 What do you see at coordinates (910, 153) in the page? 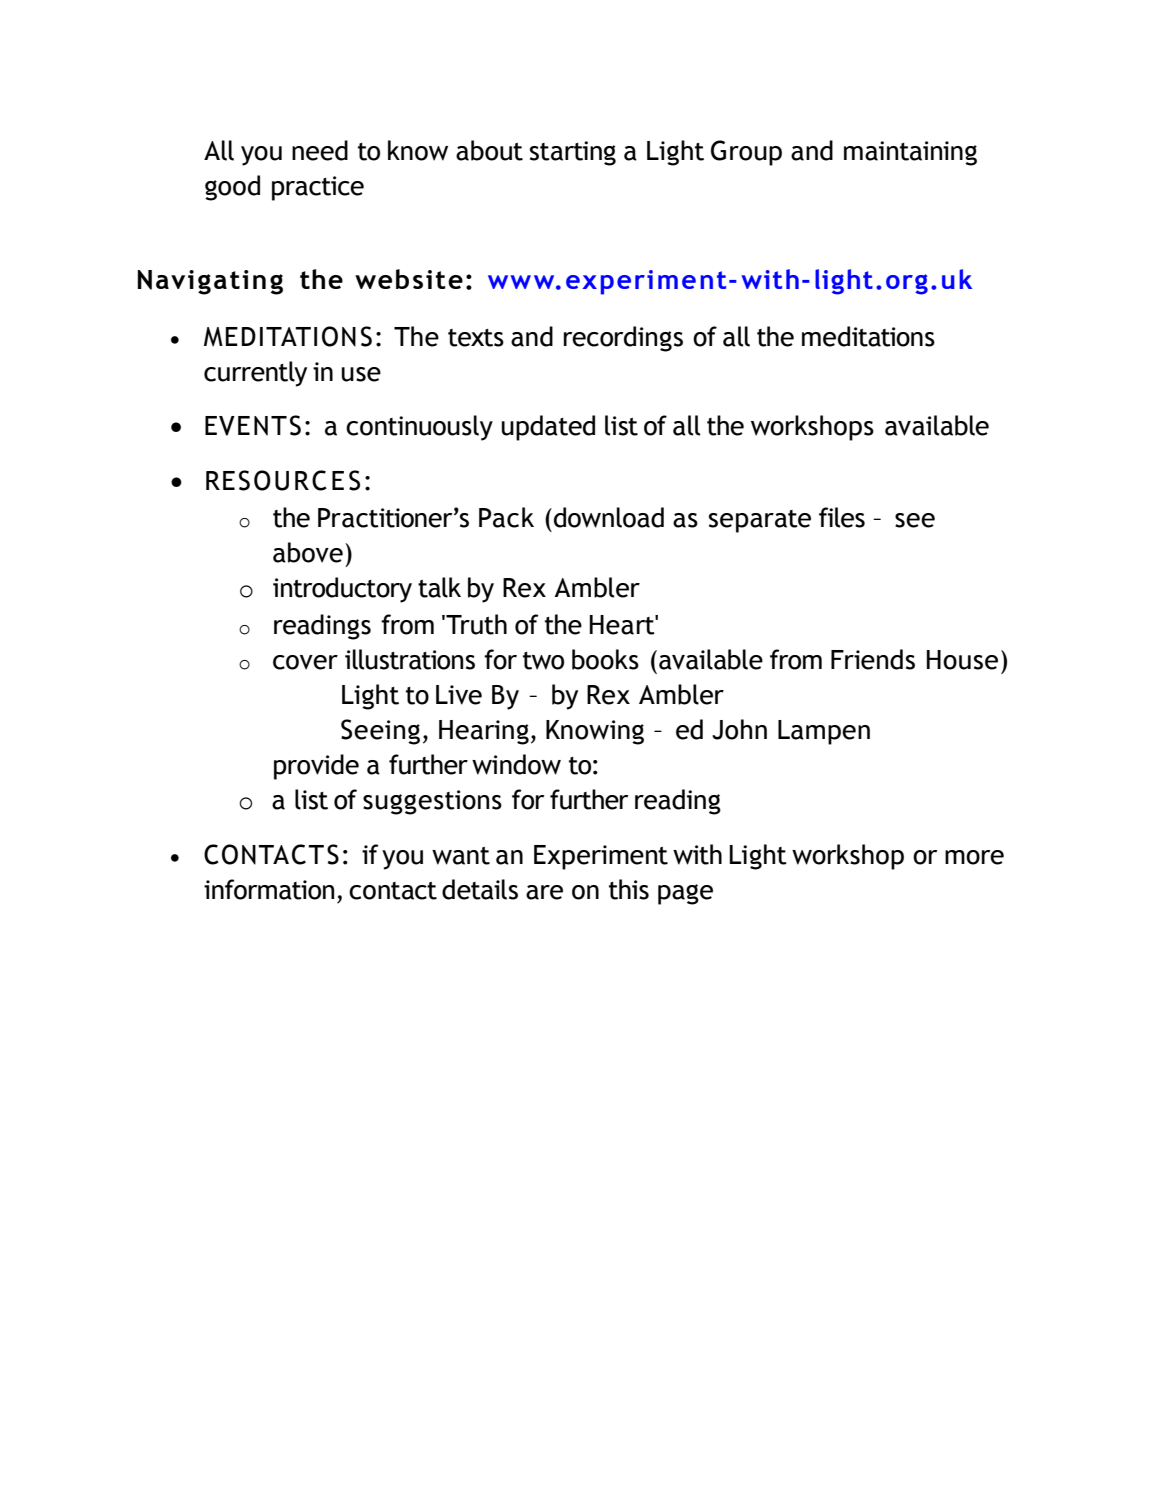
I see `maintaining` at bounding box center [910, 153].
